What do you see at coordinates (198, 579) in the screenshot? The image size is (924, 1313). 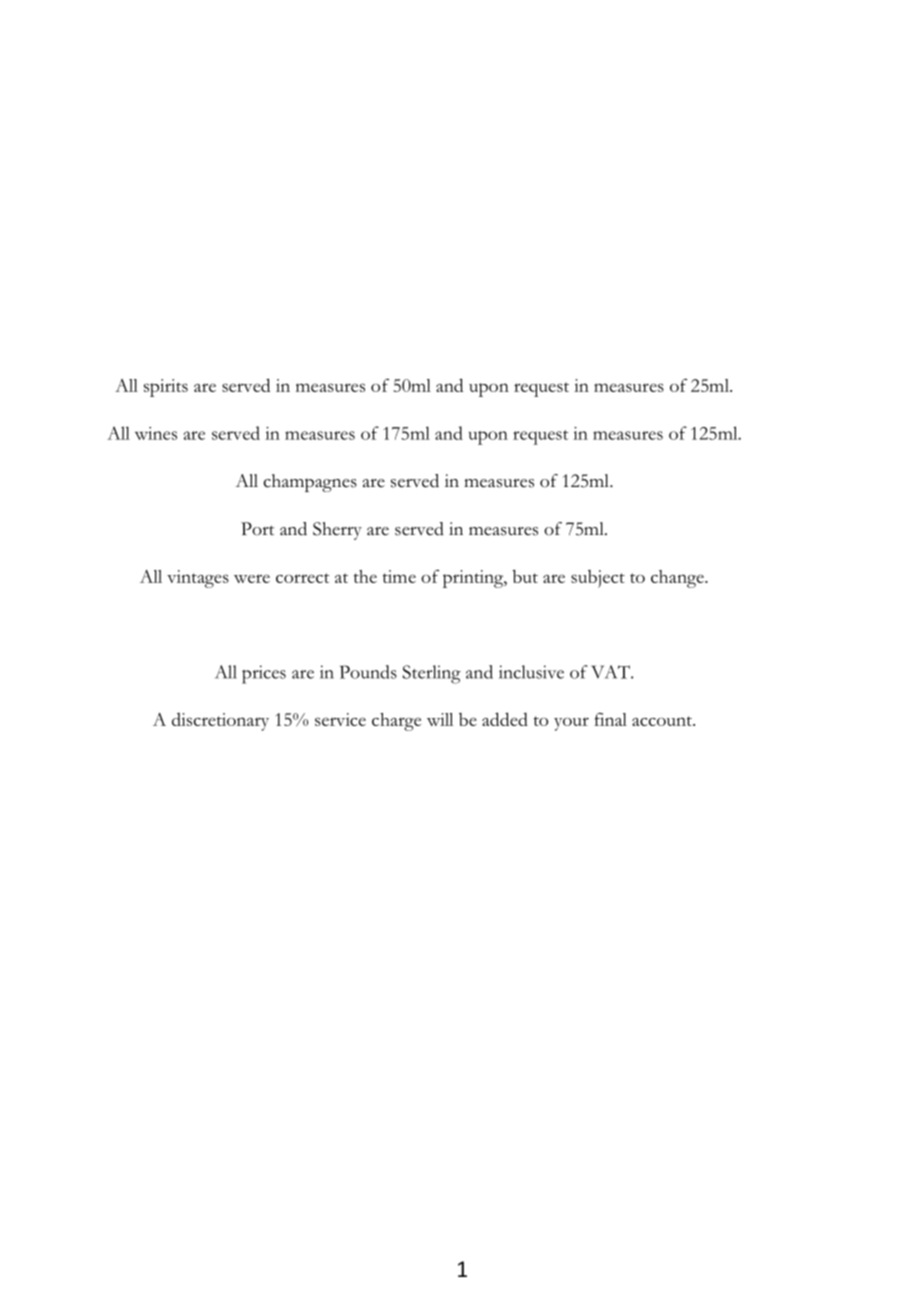 I see `vintages` at bounding box center [198, 579].
